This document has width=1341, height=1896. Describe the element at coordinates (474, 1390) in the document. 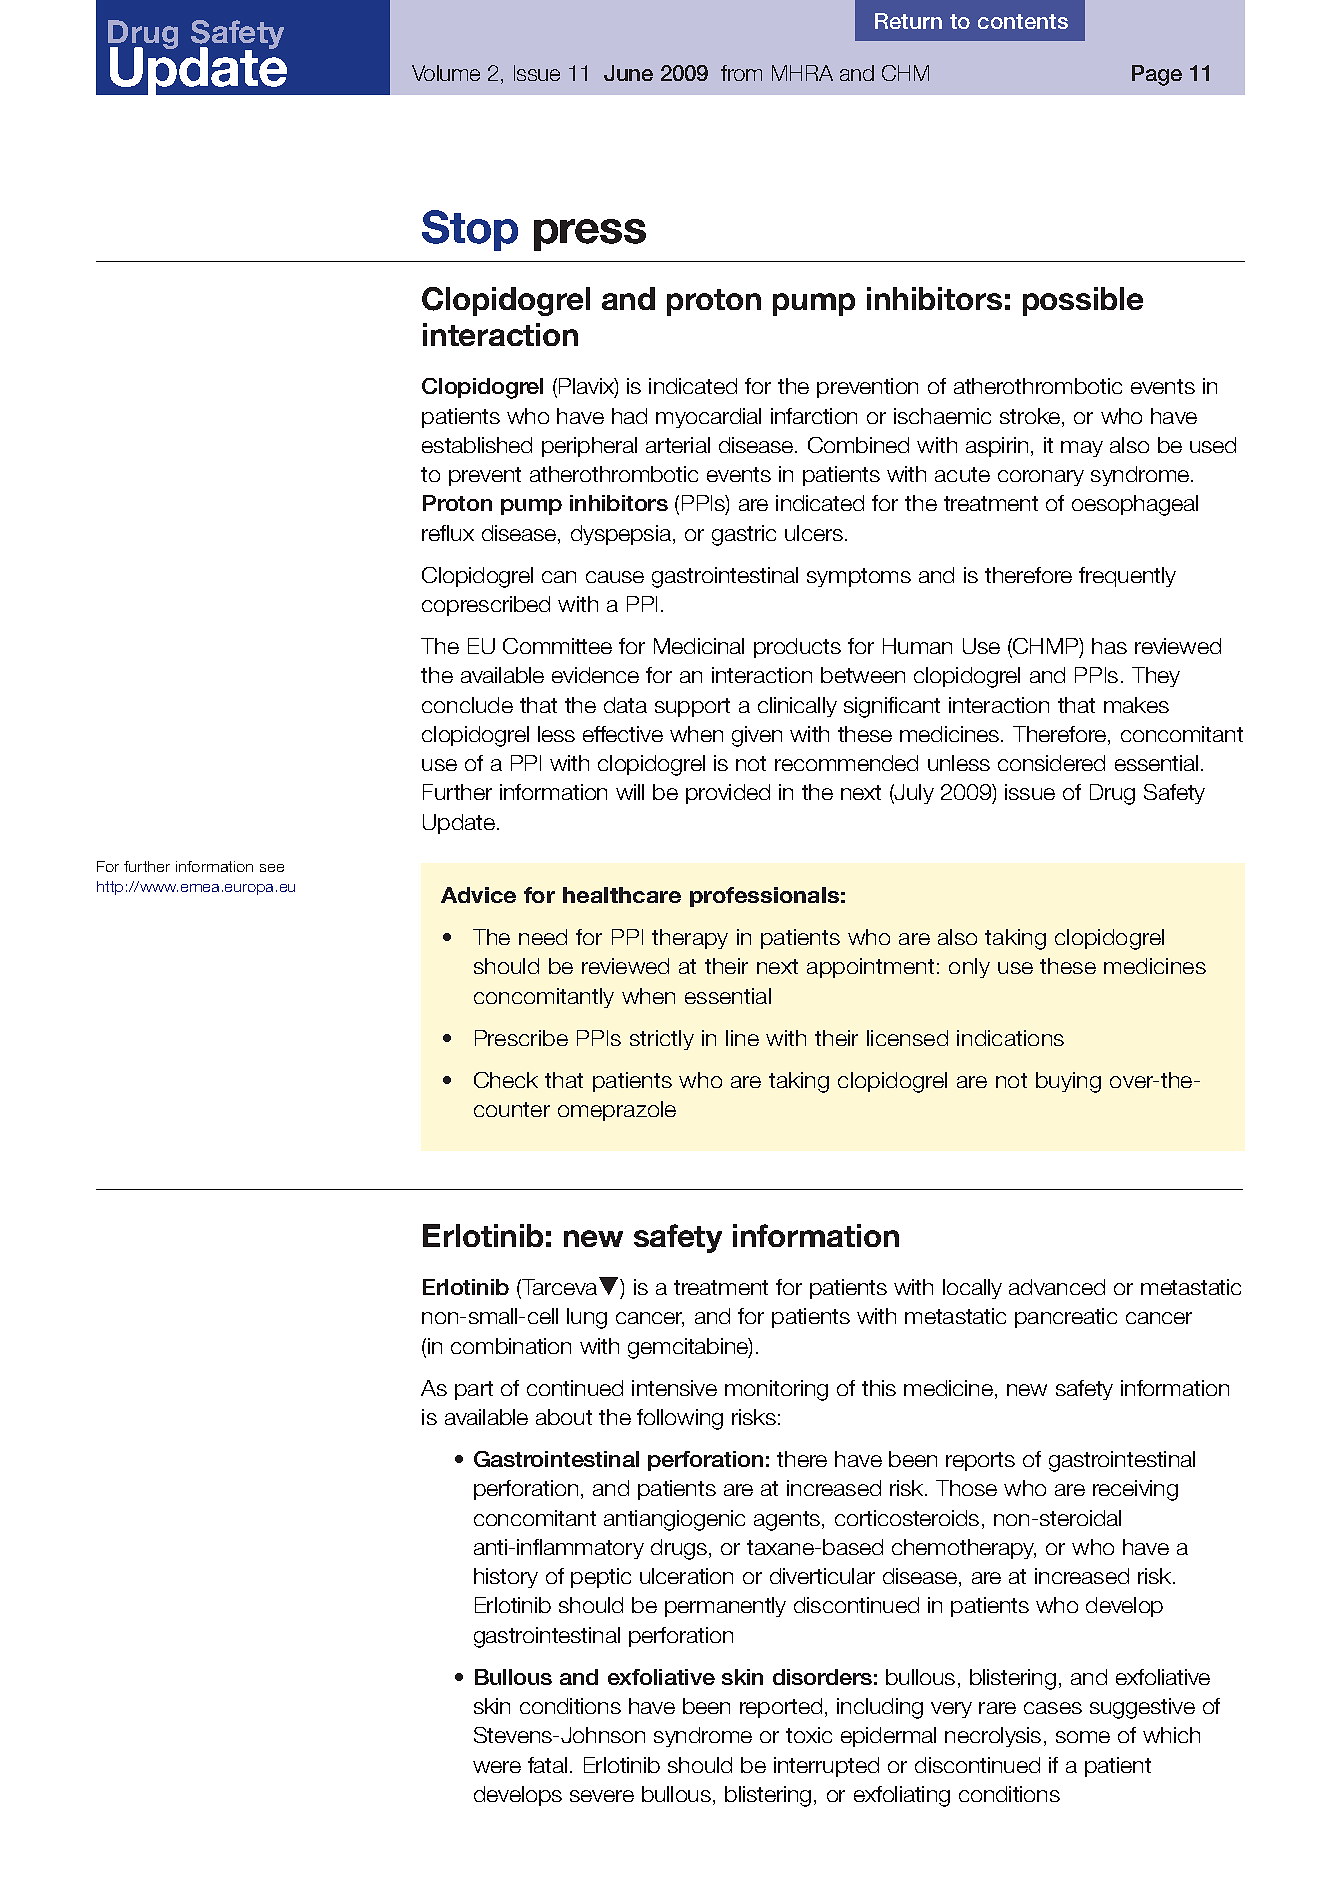

I see `part` at that location.
